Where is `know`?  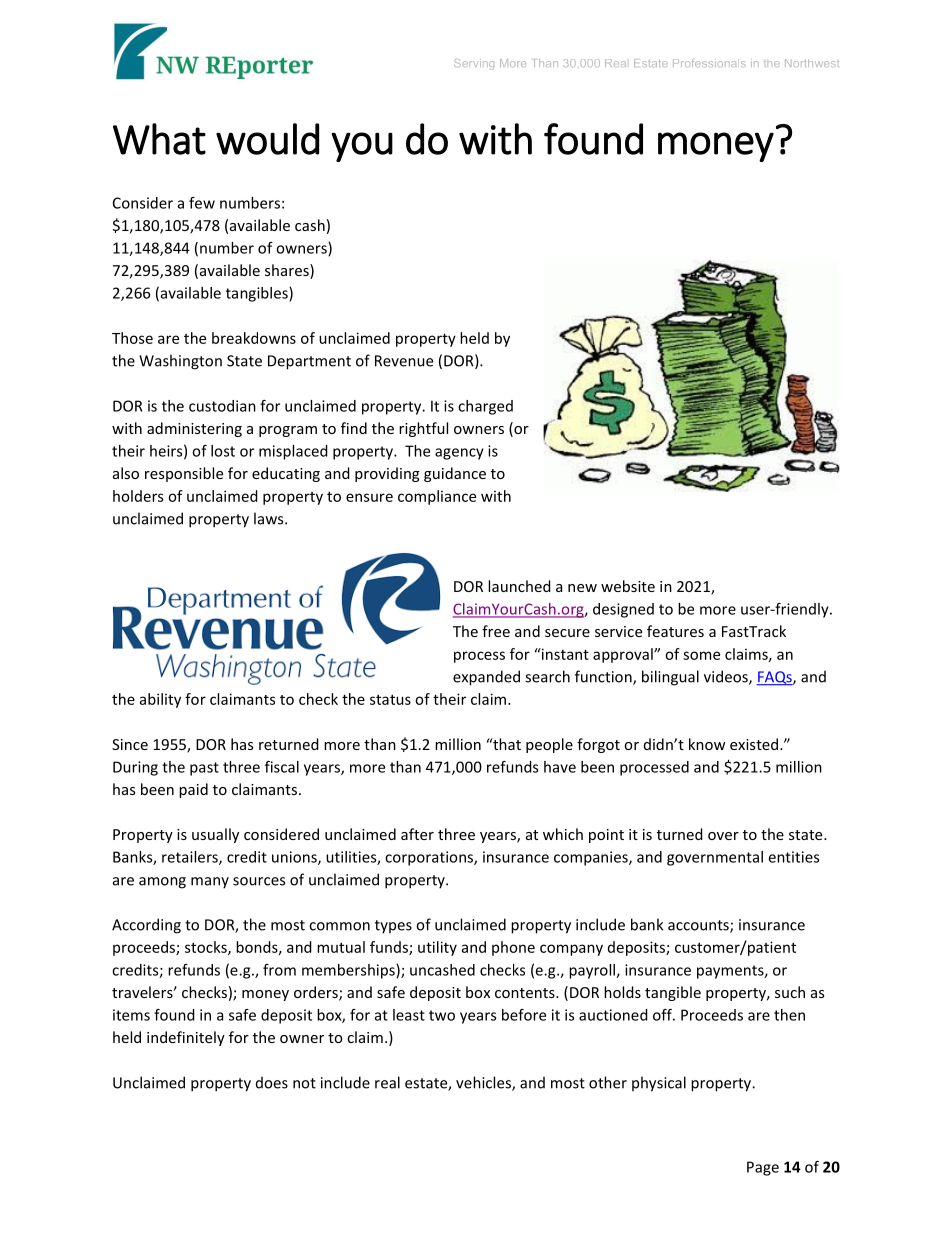 know is located at coordinates (707, 744).
